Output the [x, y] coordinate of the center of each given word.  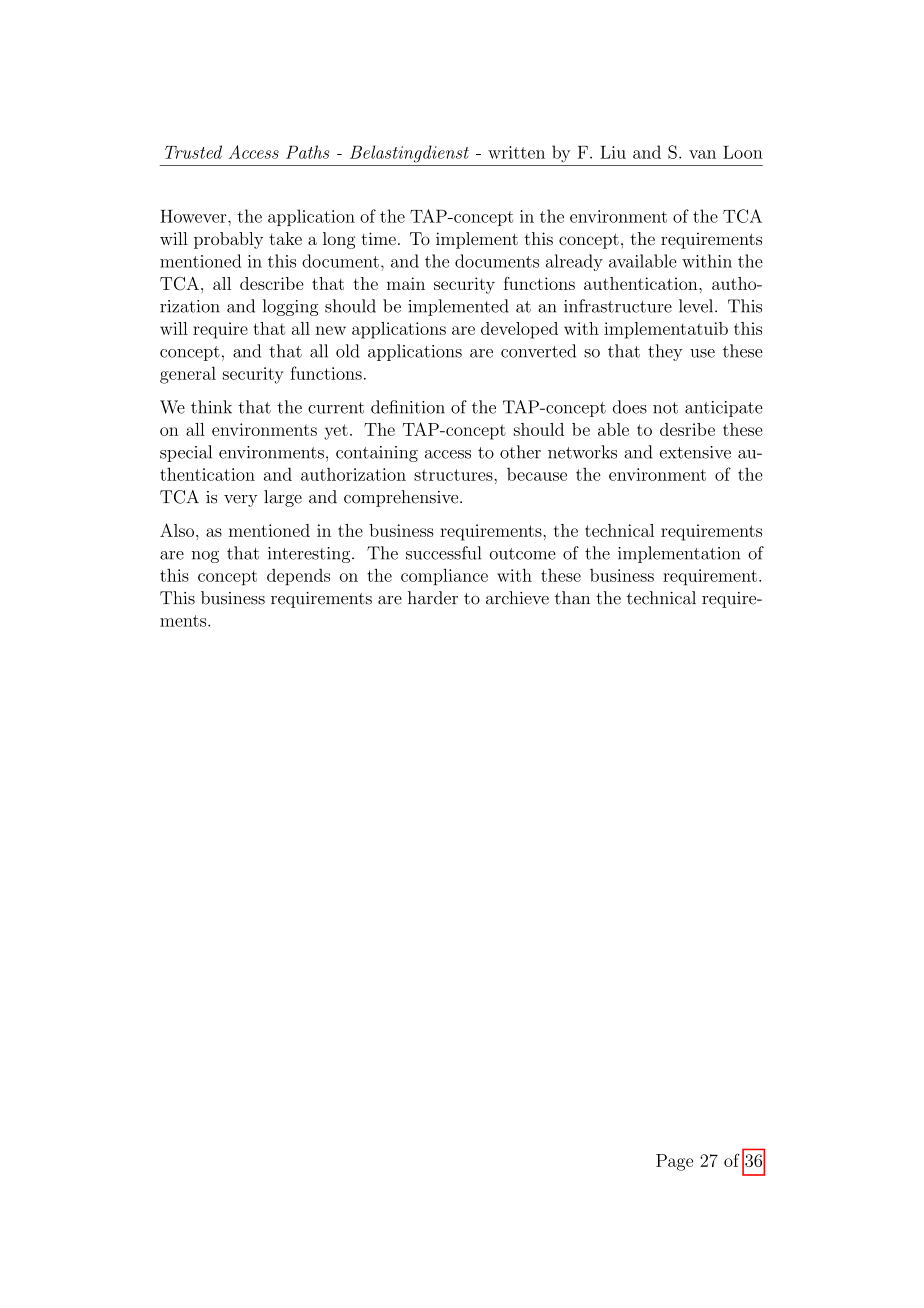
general [188, 375]
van [702, 154]
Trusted [193, 152]
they [665, 352]
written [516, 152]
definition [408, 407]
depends [298, 577]
